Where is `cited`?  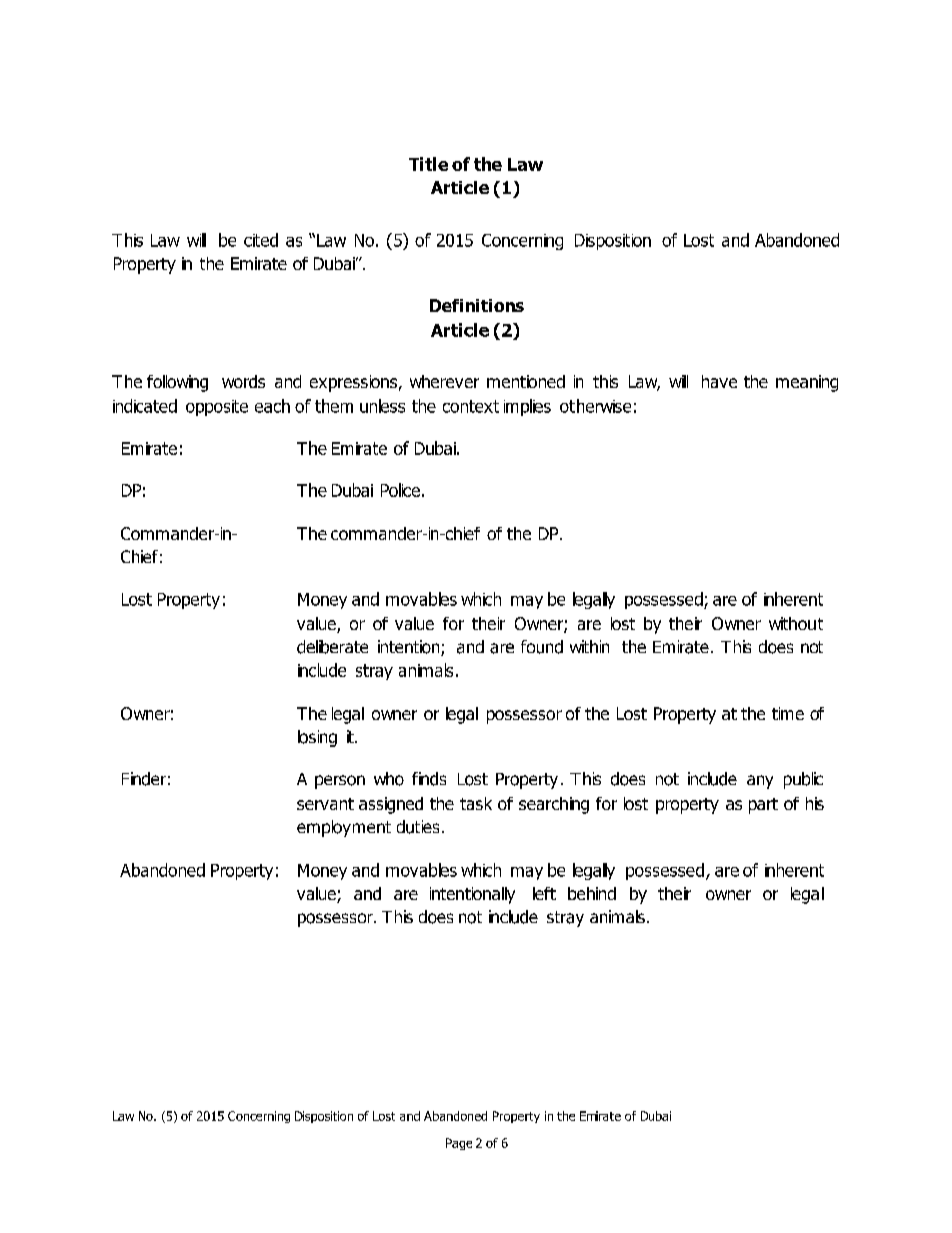 cited is located at coordinates (261, 240).
